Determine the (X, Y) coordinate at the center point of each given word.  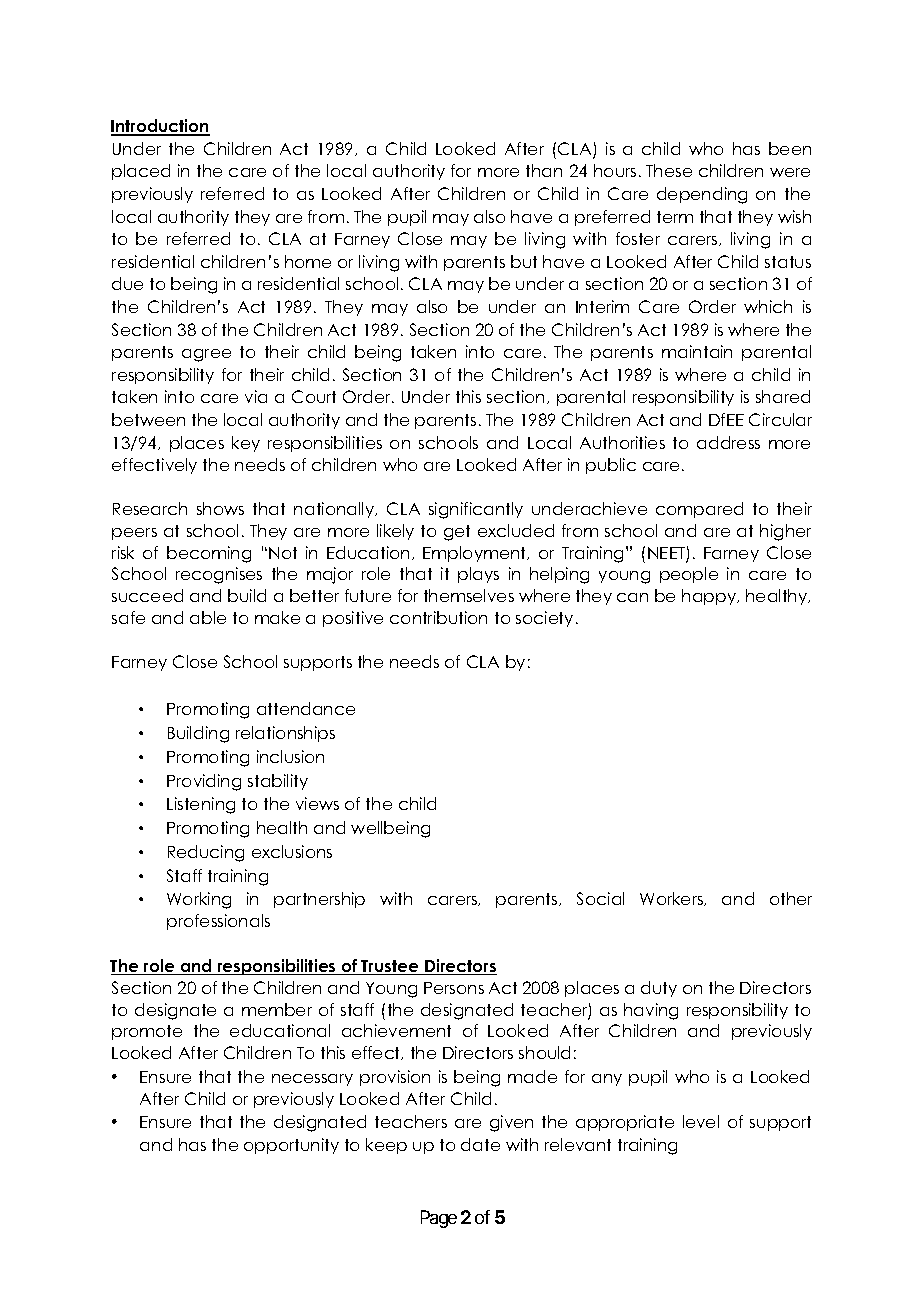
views (317, 803)
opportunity (291, 1146)
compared (699, 510)
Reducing (206, 853)
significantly (476, 510)
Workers (673, 899)
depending (702, 195)
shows (220, 508)
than (544, 170)
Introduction (160, 127)
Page (439, 1219)
